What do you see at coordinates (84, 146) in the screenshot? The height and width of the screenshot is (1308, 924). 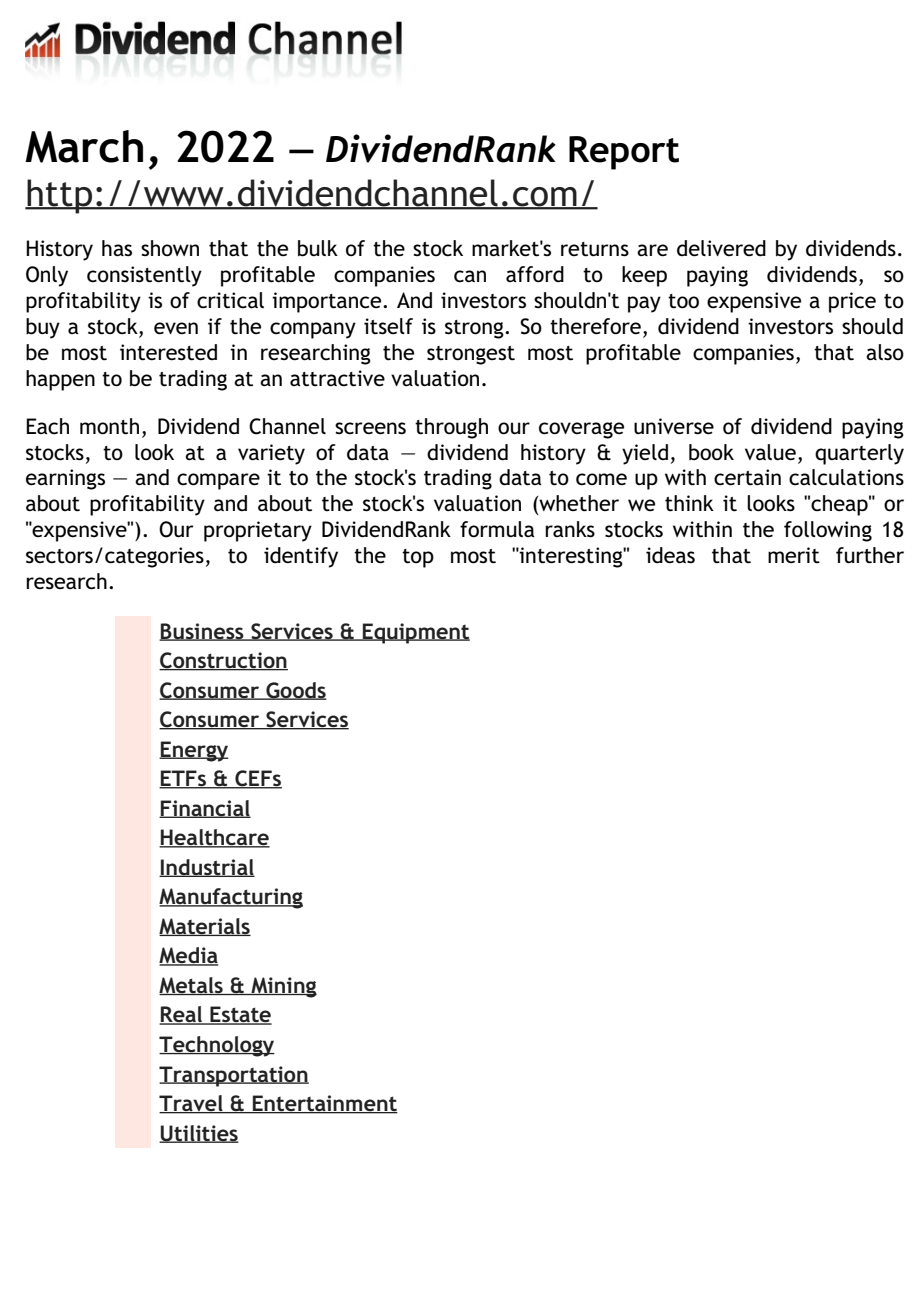 I see `March` at bounding box center [84, 146].
